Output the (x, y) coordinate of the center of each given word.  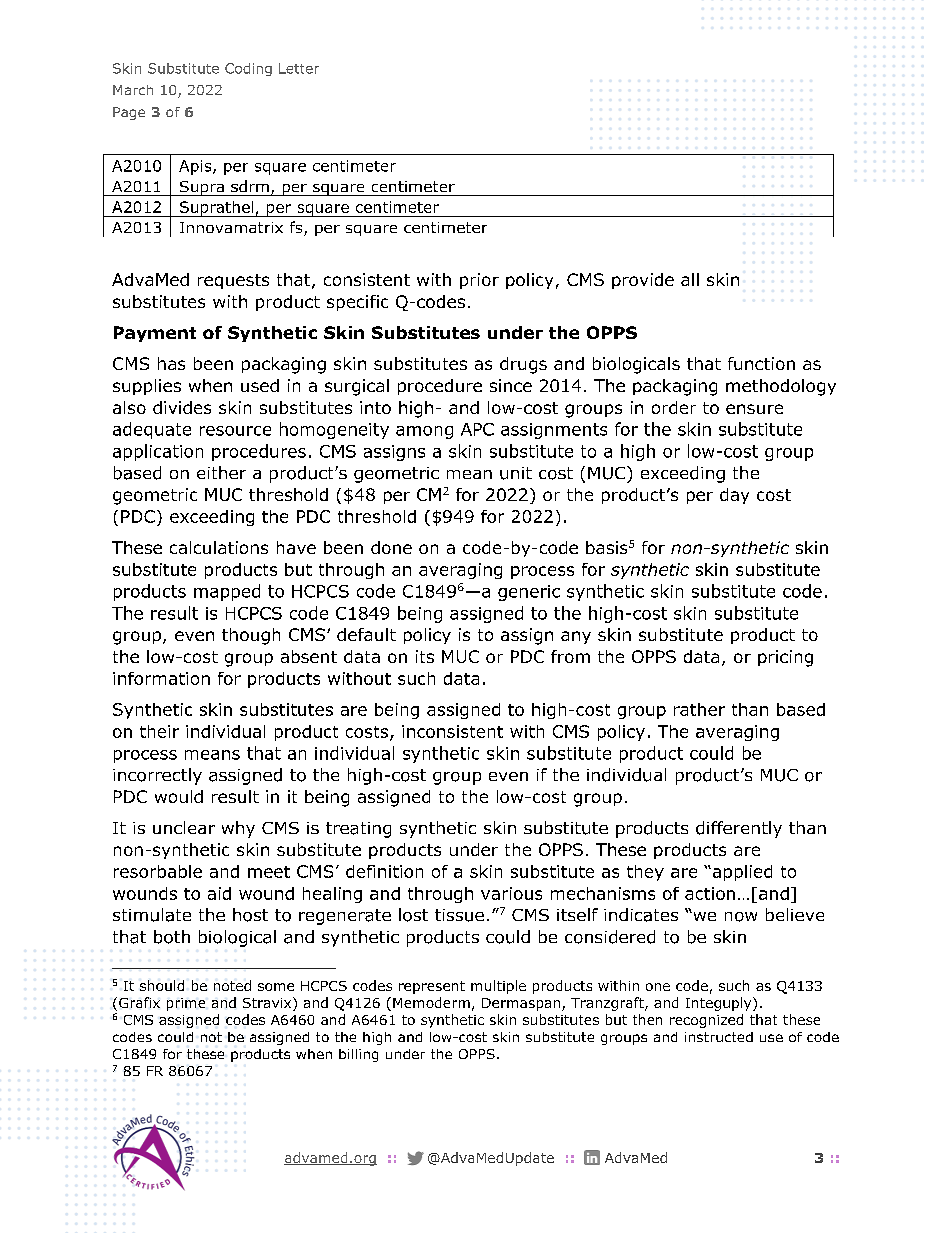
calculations (219, 547)
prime (186, 1004)
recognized (706, 1021)
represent (432, 987)
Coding (248, 69)
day (734, 496)
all (690, 279)
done (391, 547)
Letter (299, 68)
